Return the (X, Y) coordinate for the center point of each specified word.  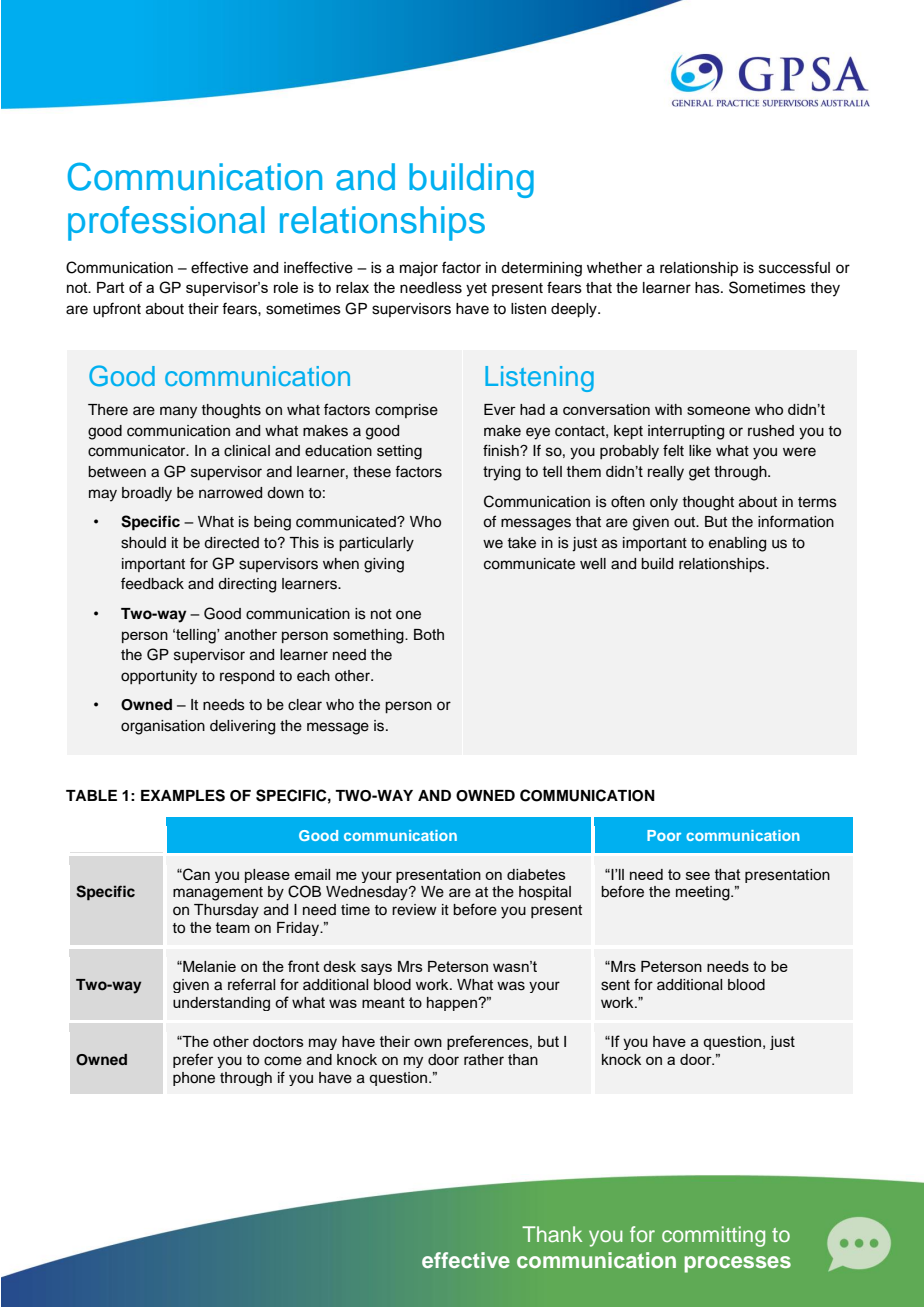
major (419, 269)
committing (713, 1236)
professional (166, 223)
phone (194, 1079)
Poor (664, 835)
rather (484, 1060)
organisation (163, 727)
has (708, 288)
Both (429, 634)
